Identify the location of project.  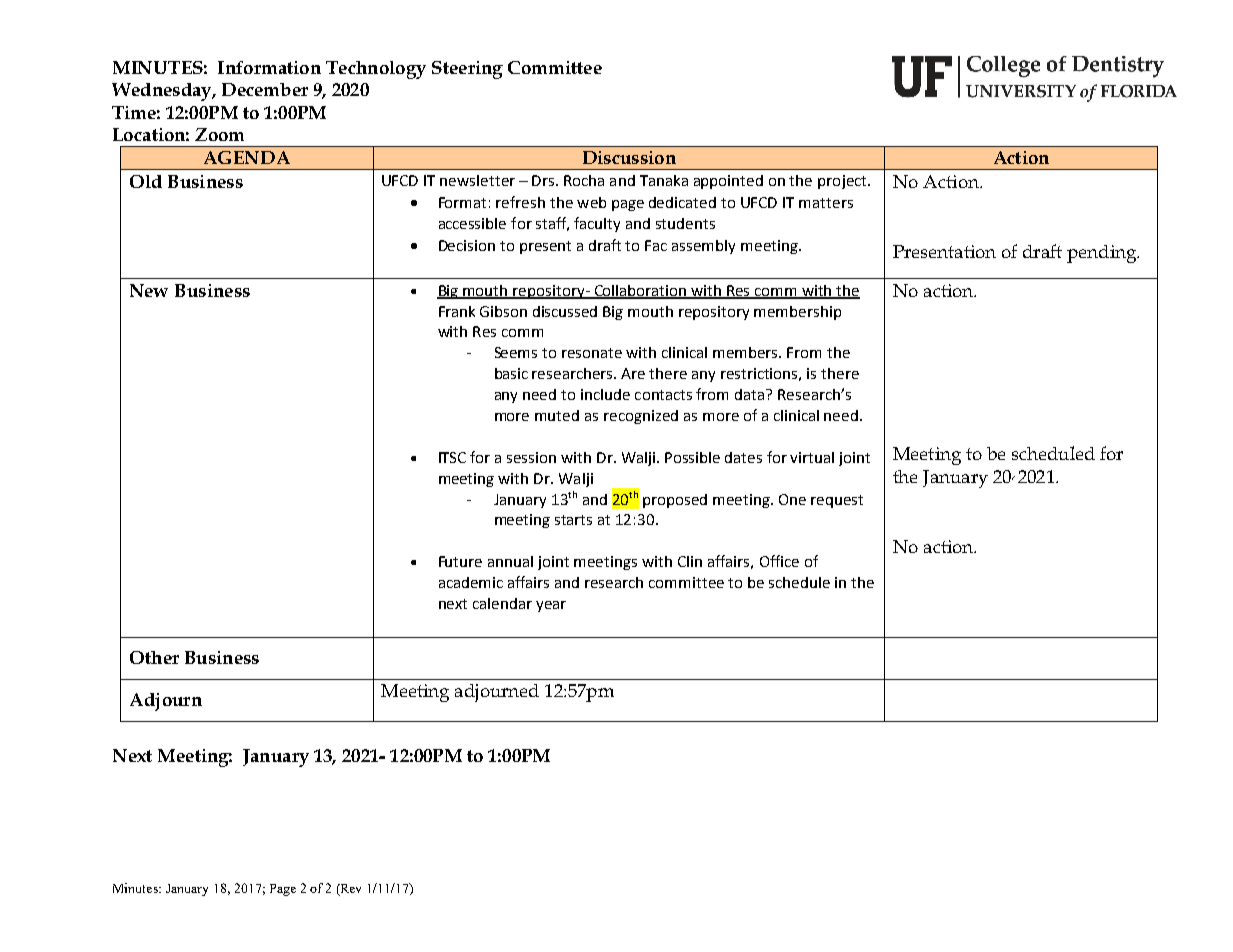
(843, 182).
